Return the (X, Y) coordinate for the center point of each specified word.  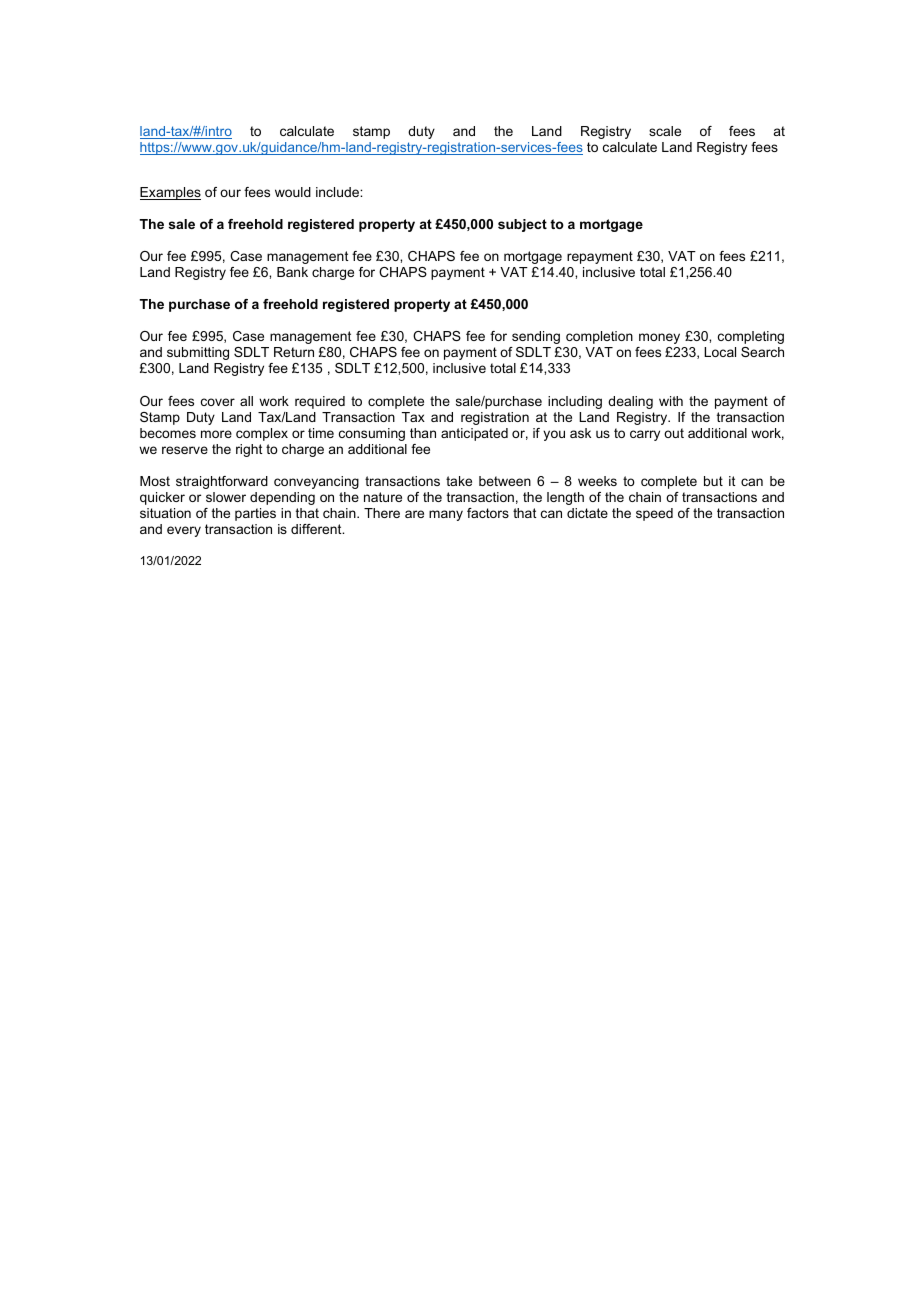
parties (255, 514)
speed (654, 514)
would (293, 192)
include (338, 192)
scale (665, 131)
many (446, 515)
